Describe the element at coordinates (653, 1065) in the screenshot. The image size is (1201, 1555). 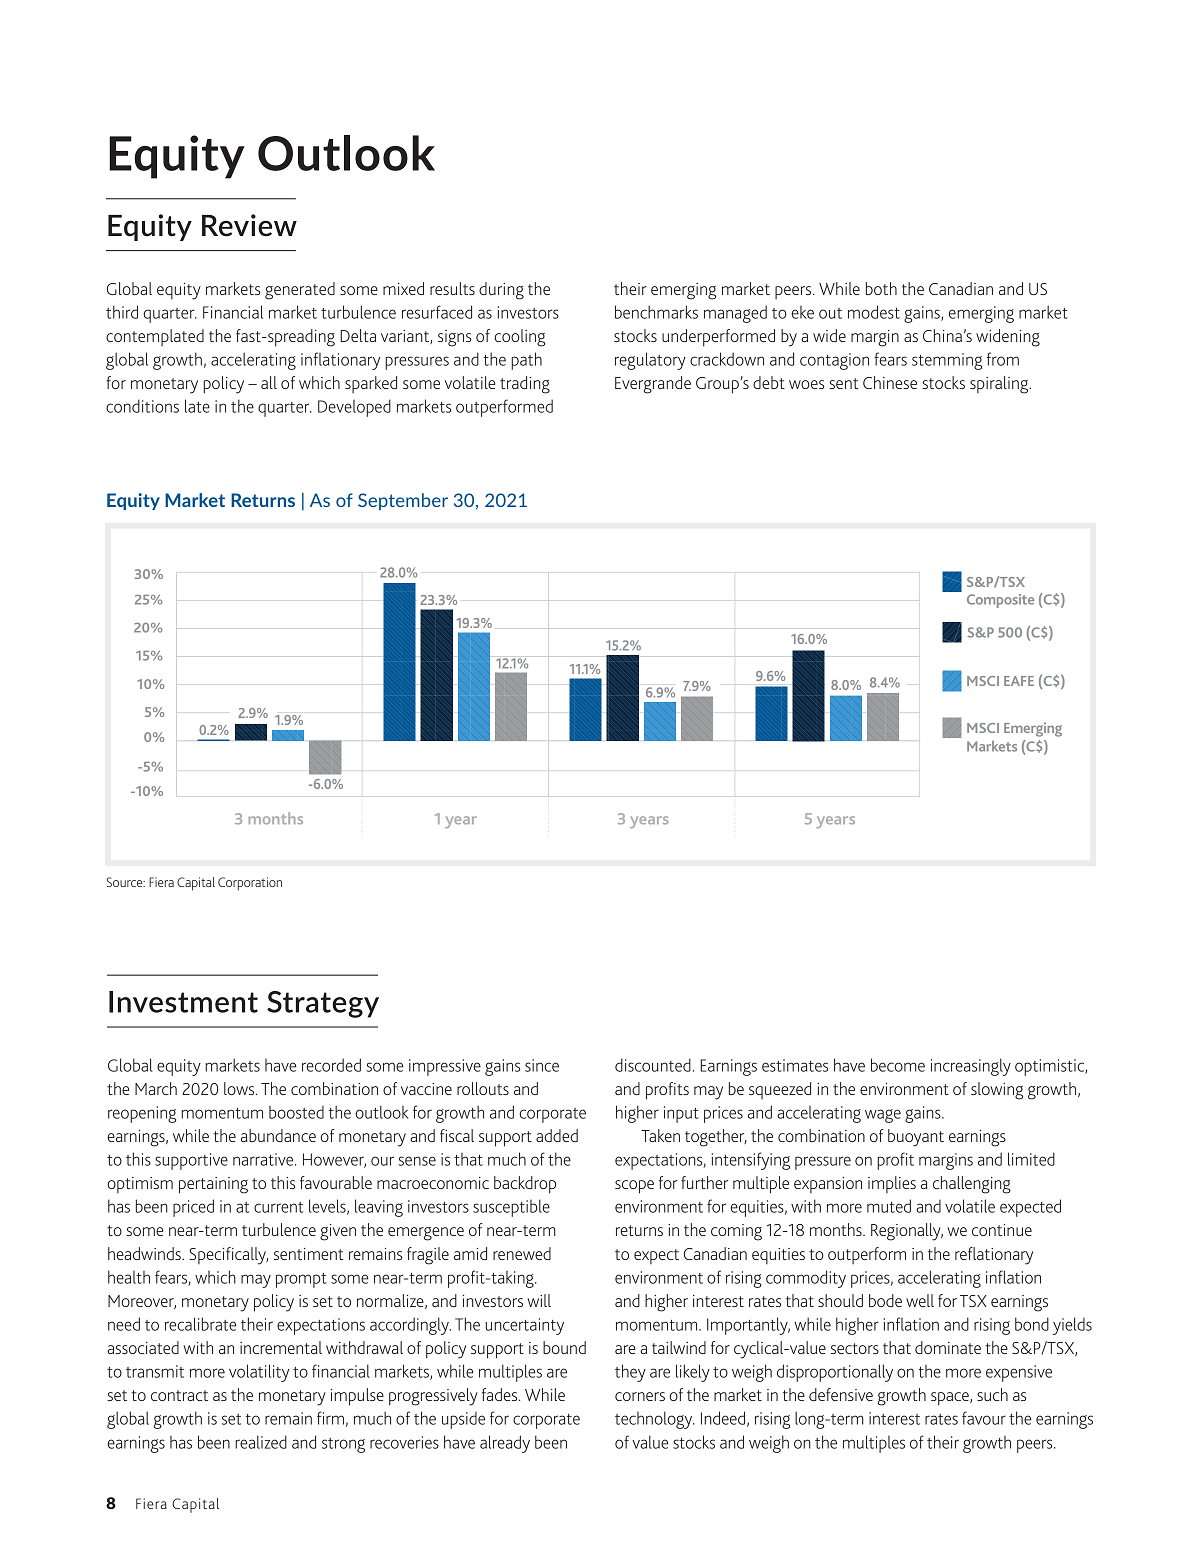
I see `discounted` at that location.
